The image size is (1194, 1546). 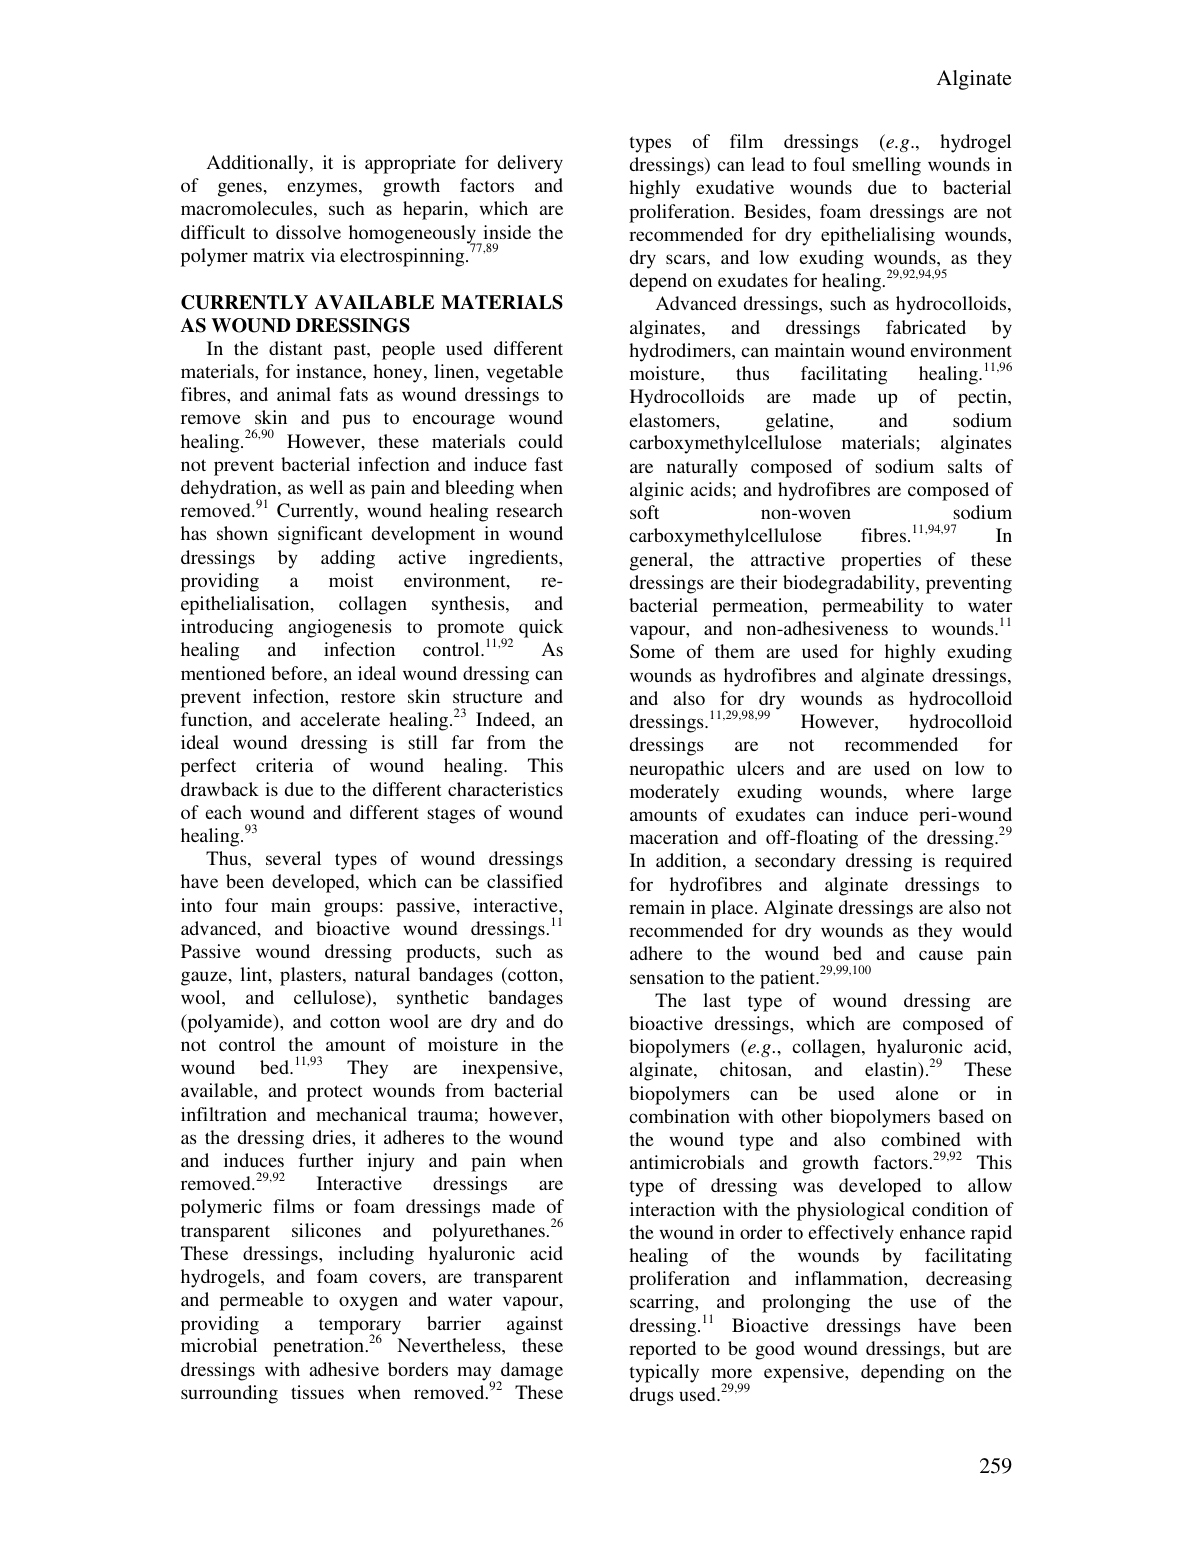 What do you see at coordinates (317, 1392) in the document?
I see `tissues` at bounding box center [317, 1392].
